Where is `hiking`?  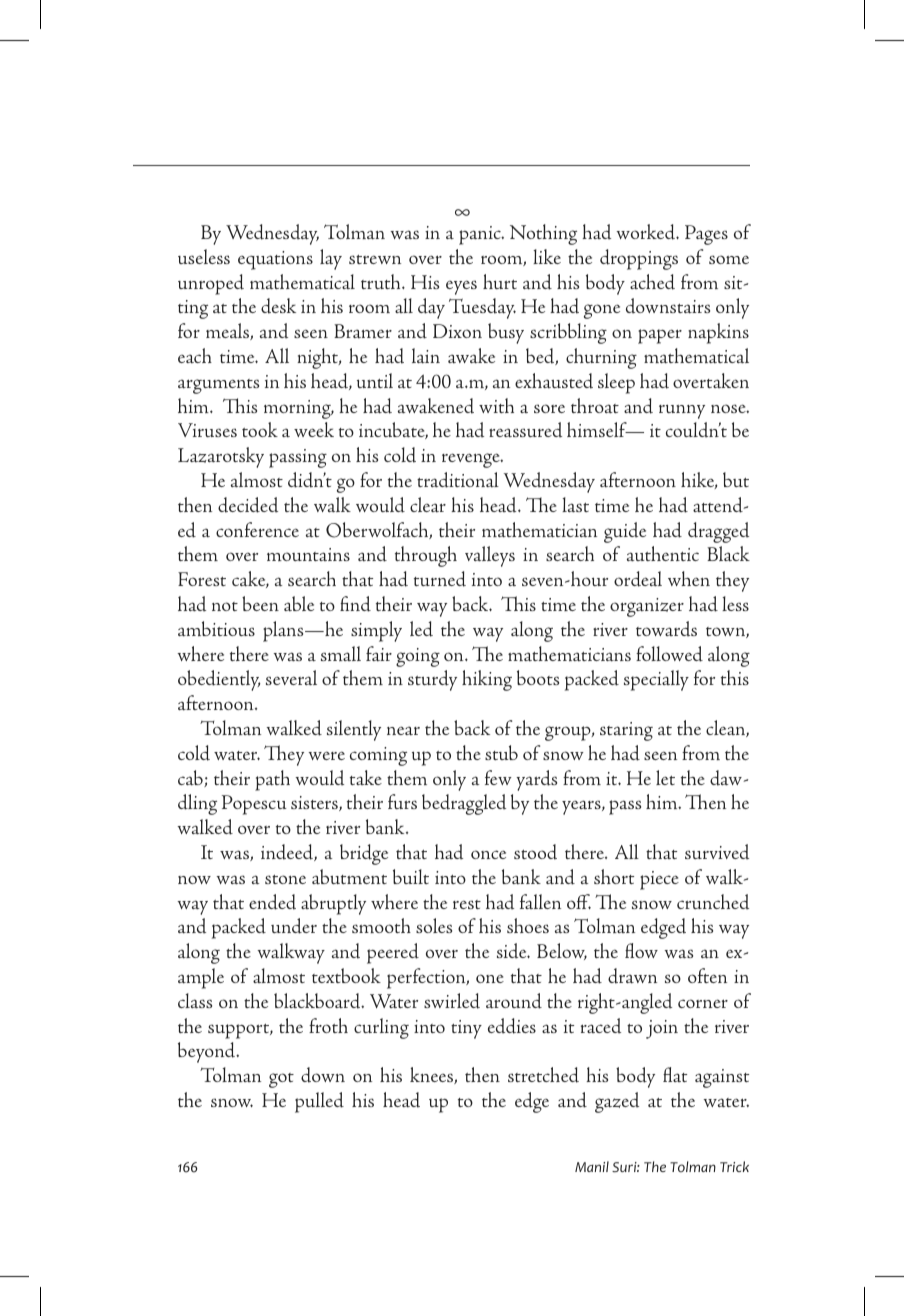 hiking is located at coordinates (487, 680).
